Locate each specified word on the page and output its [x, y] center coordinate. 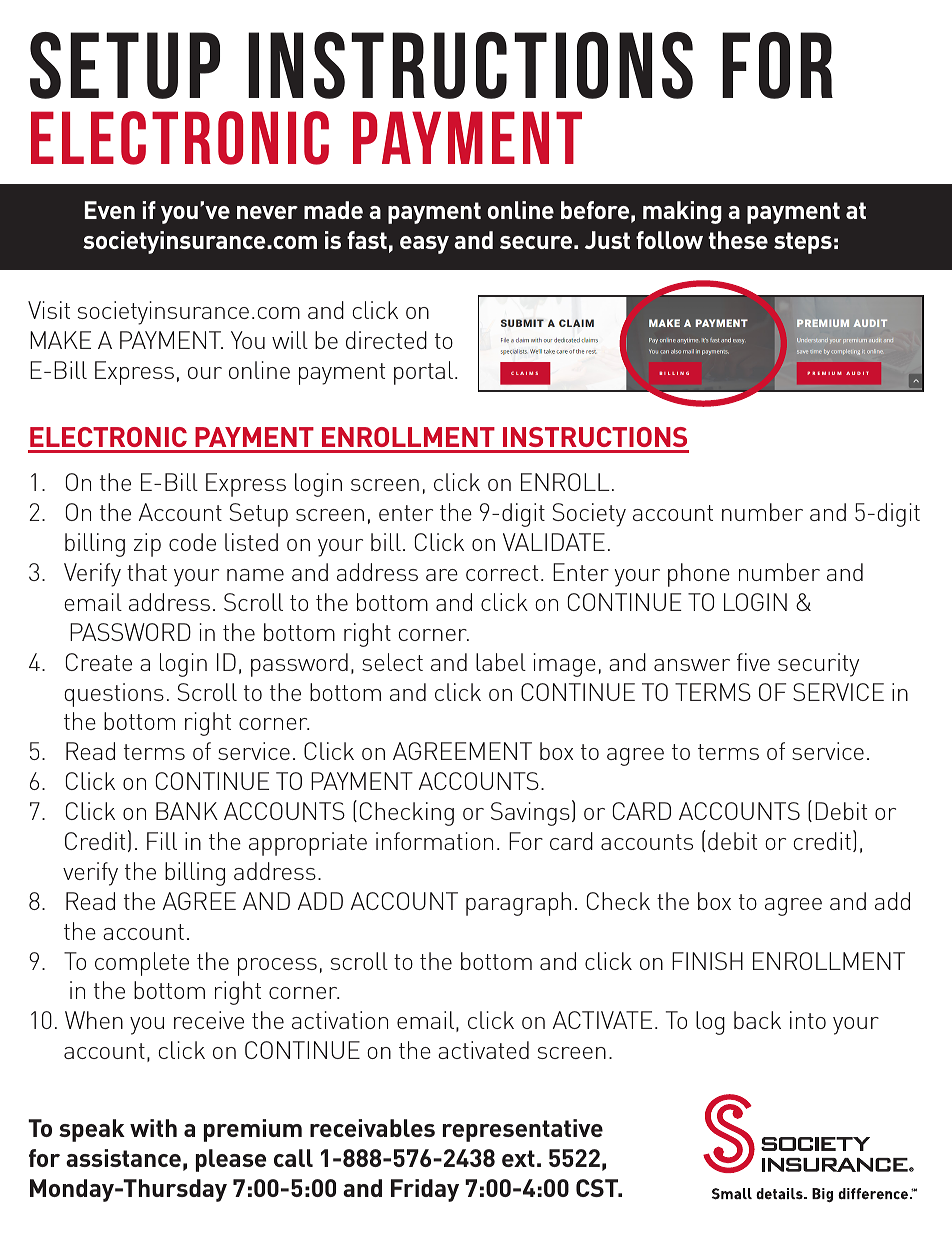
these [738, 240]
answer [692, 665]
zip [147, 545]
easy [424, 245]
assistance [123, 1158]
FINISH [707, 961]
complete [142, 964]
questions [114, 695]
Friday [425, 1190]
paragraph [518, 904]
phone [699, 575]
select [392, 662]
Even [110, 210]
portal [423, 373]
